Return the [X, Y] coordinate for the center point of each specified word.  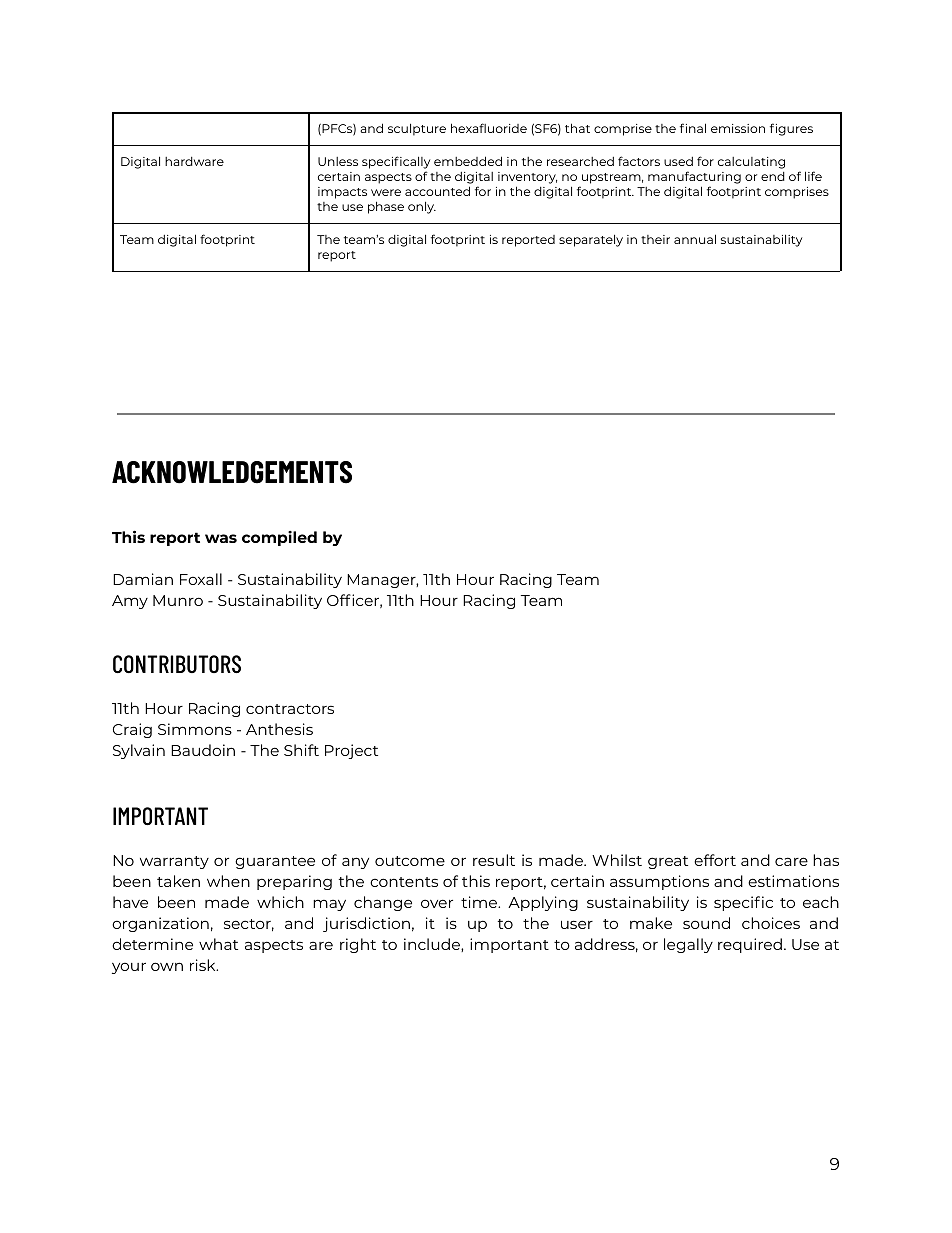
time [480, 902]
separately [591, 240]
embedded [468, 161]
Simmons [195, 729]
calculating [751, 163]
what [218, 944]
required [750, 945]
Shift [301, 750]
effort [715, 860]
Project [351, 751]
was [221, 538]
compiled [279, 538]
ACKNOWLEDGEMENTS [232, 472]
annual [695, 239]
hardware [194, 161]
